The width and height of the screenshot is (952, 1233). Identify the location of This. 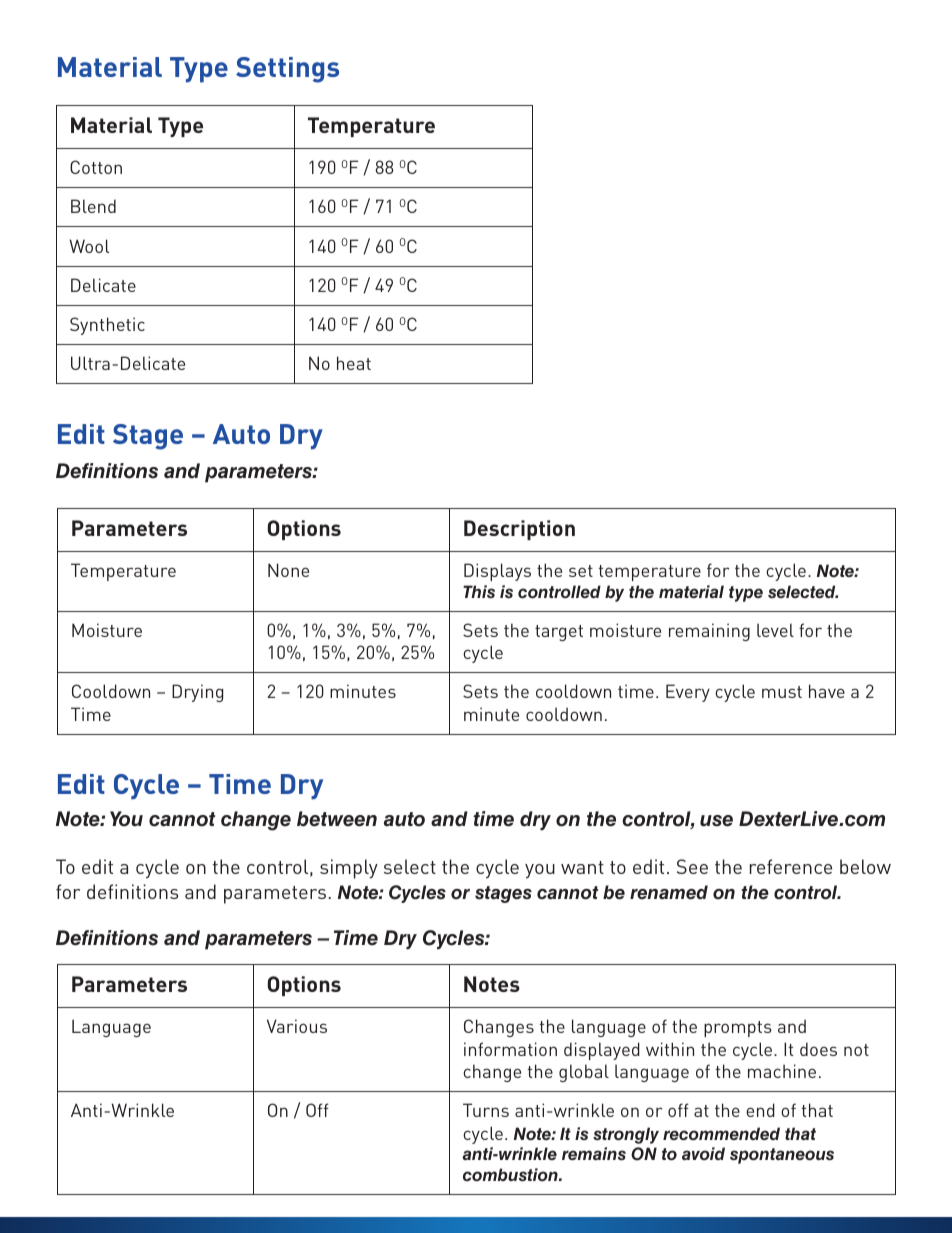
(479, 592).
